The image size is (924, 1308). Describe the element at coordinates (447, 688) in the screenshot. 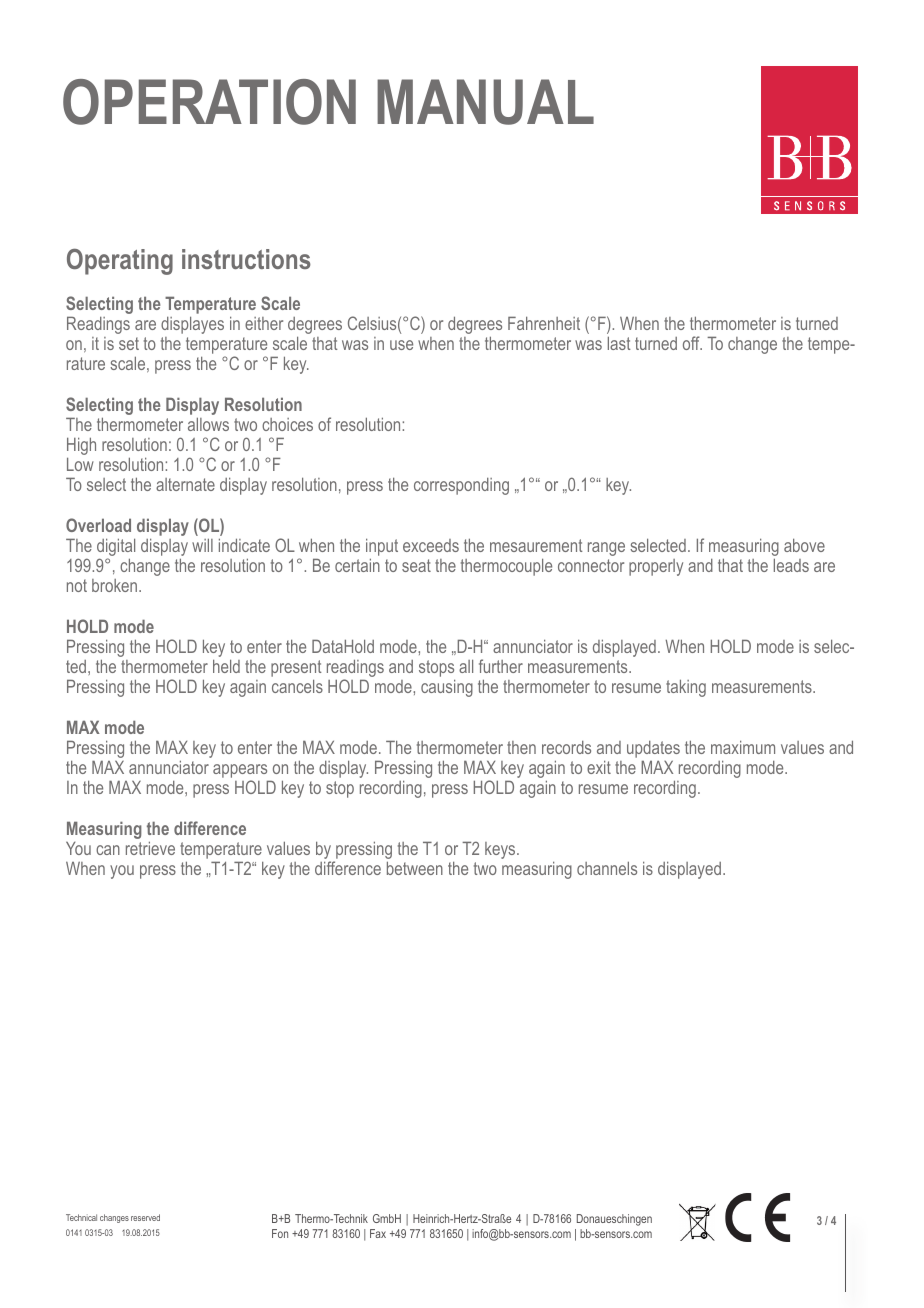

I see `causing` at that location.
